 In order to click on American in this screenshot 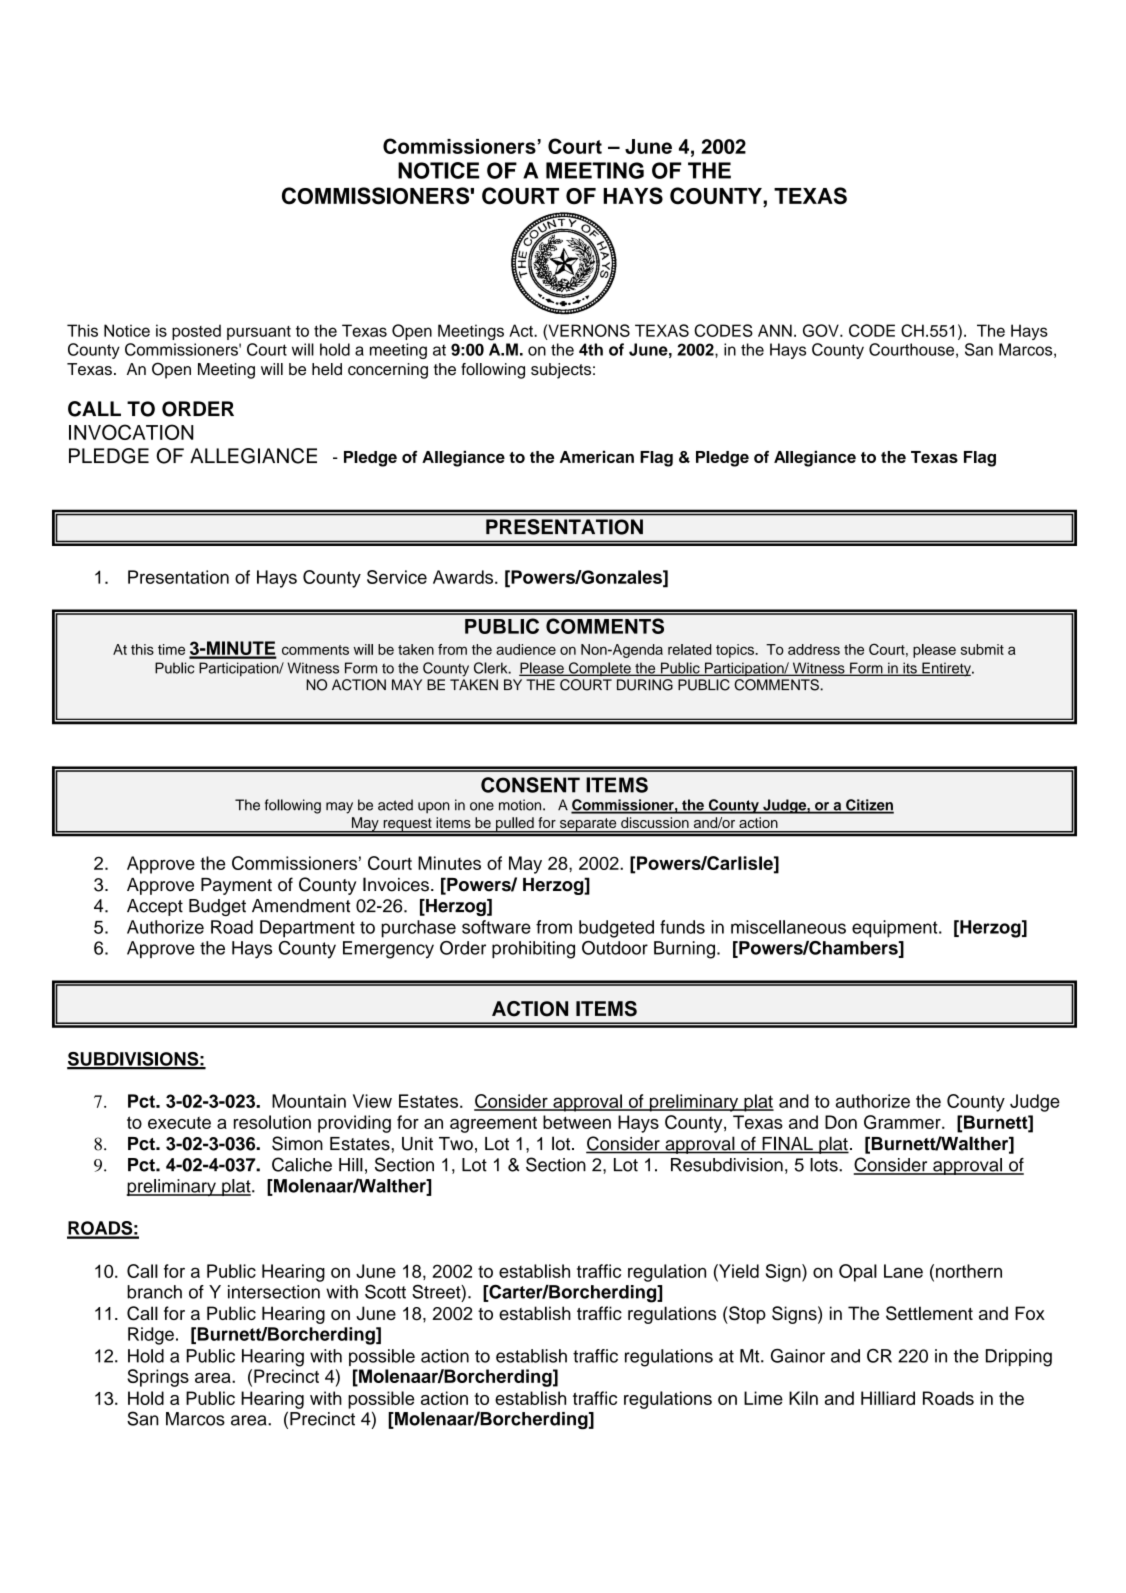, I will do `click(597, 457)`.
